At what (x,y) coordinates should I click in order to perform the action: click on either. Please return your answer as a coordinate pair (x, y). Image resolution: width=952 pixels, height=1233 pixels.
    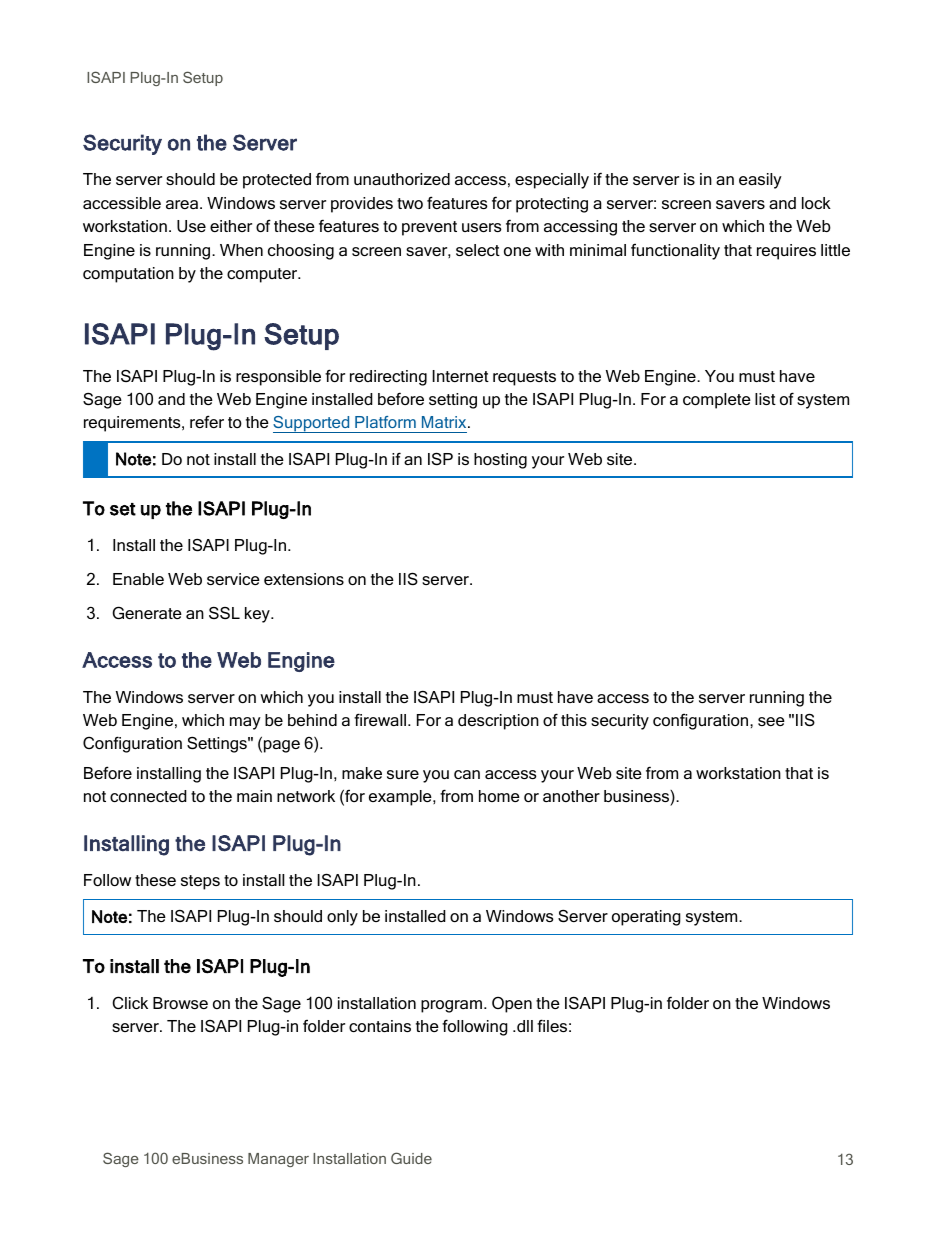
    Looking at the image, I should click on (231, 226).
